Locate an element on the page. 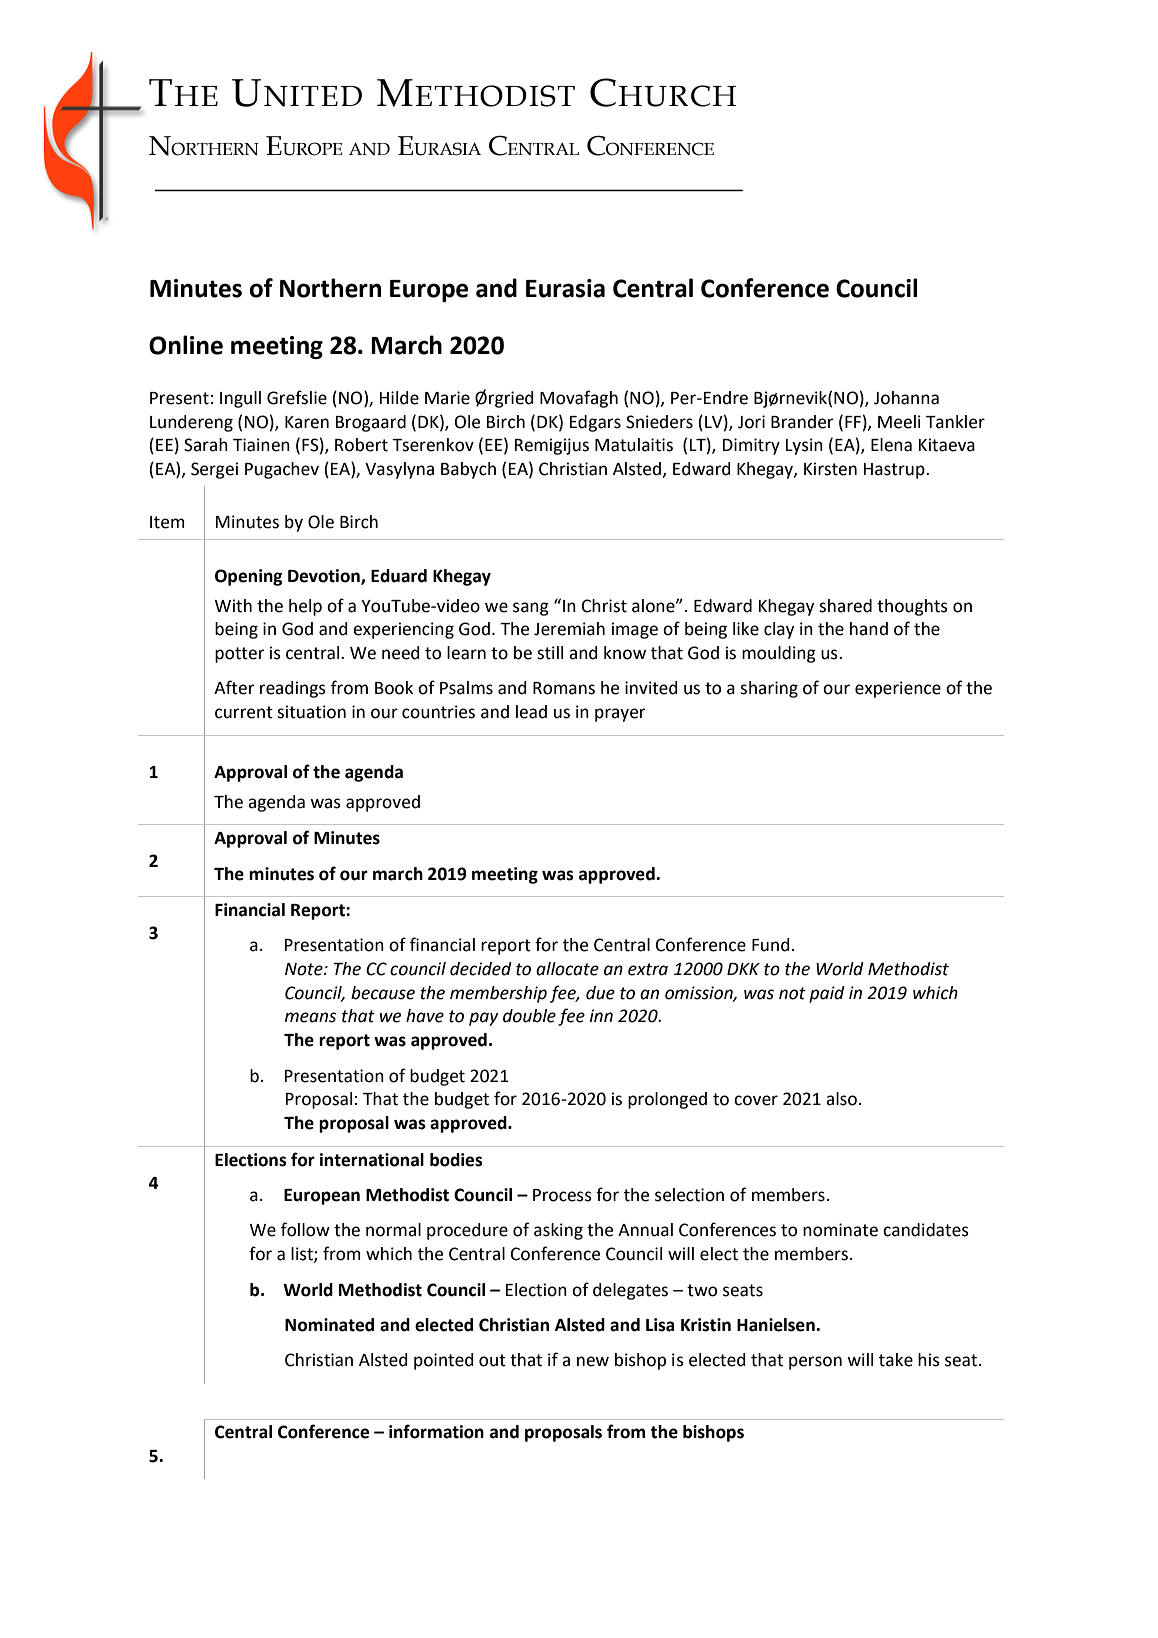 The image size is (1158, 1638). Jeremiah is located at coordinates (569, 629).
